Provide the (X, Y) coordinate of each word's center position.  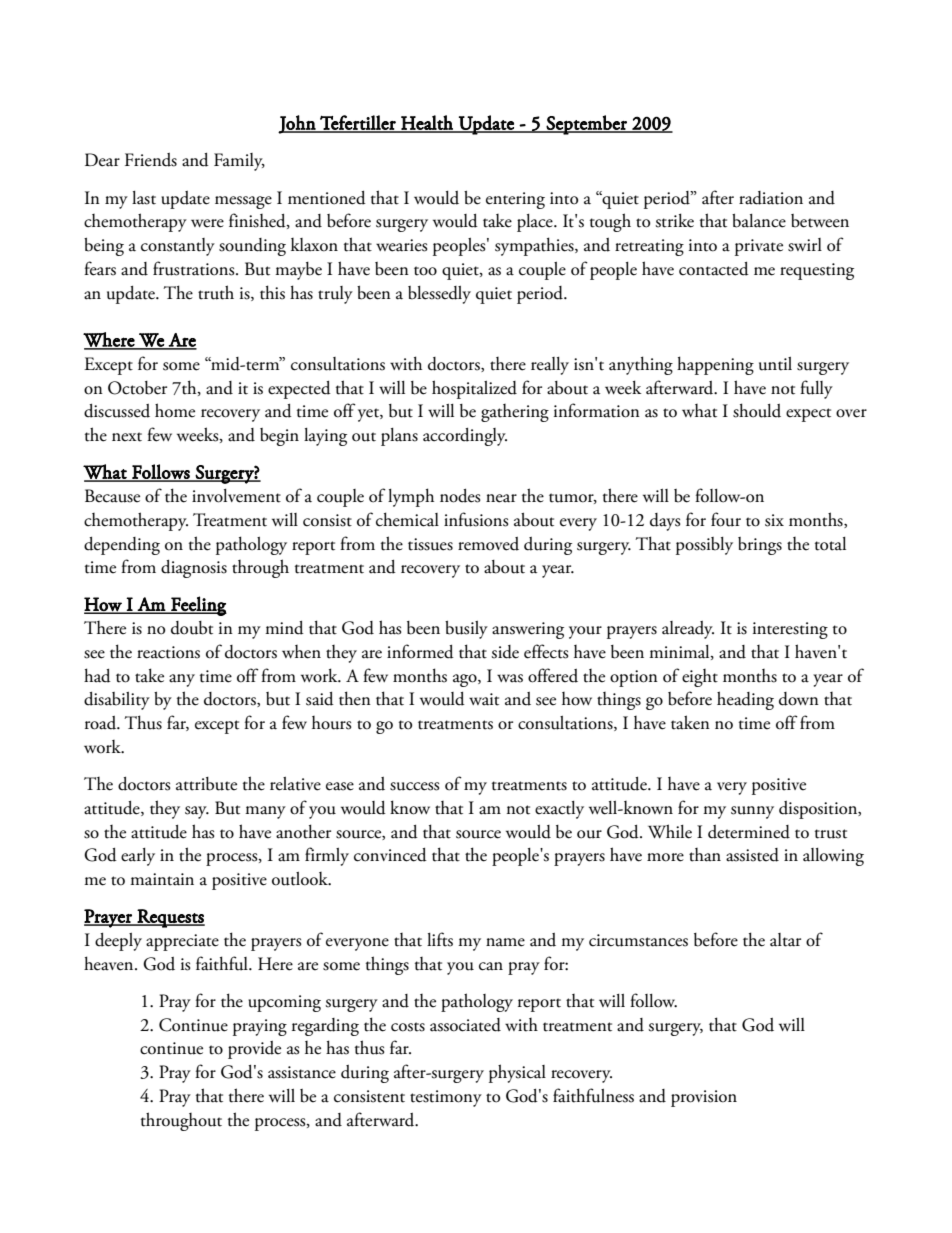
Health (427, 123)
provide (254, 1050)
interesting (790, 630)
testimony (446, 1098)
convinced (390, 855)
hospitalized (474, 389)
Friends (151, 160)
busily (466, 630)
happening (715, 365)
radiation (771, 198)
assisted (752, 855)
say (197, 812)
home (175, 410)
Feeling (198, 606)
